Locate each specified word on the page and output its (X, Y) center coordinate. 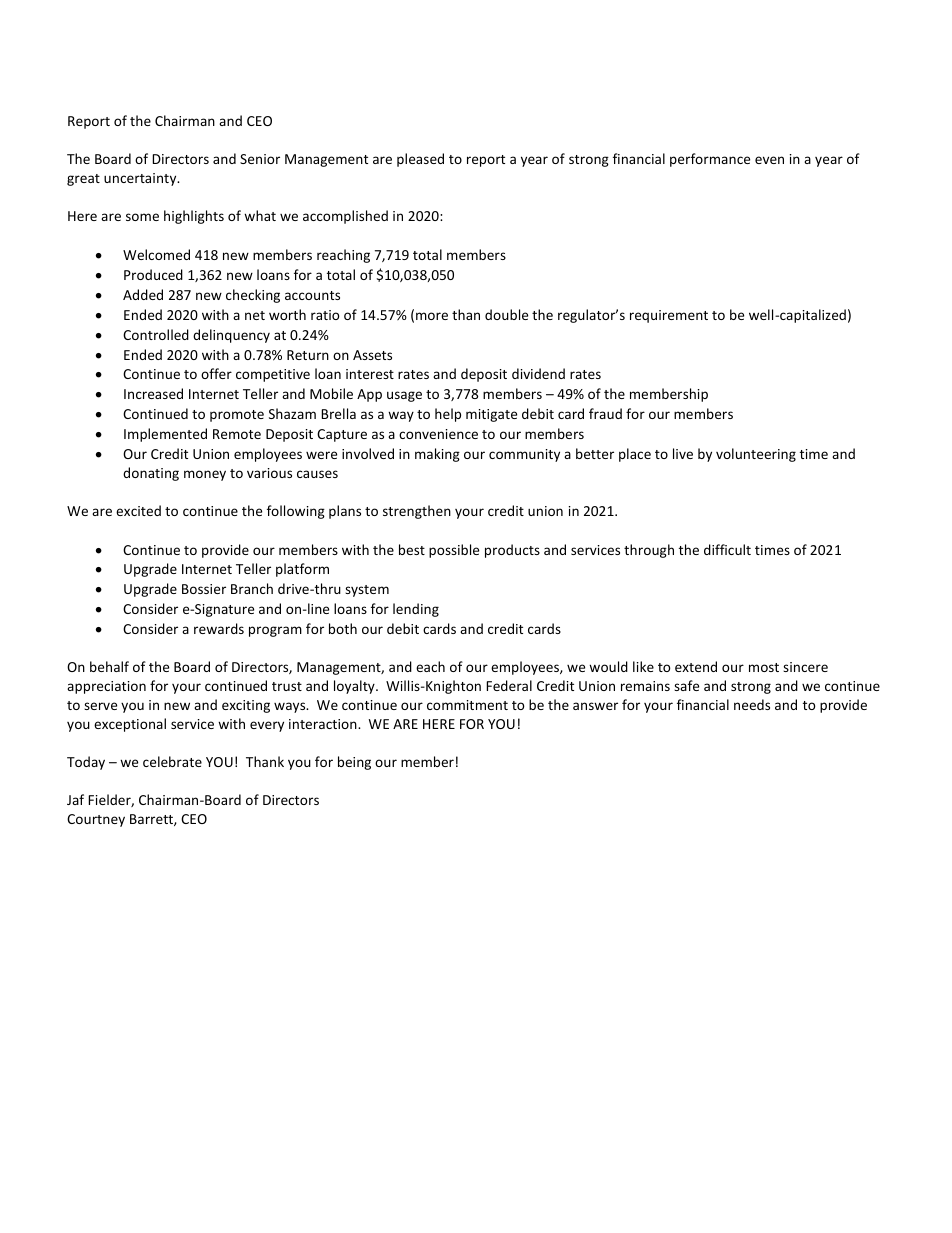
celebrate (172, 761)
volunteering (756, 455)
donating (151, 474)
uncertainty (141, 179)
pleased (420, 160)
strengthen (417, 512)
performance (710, 160)
